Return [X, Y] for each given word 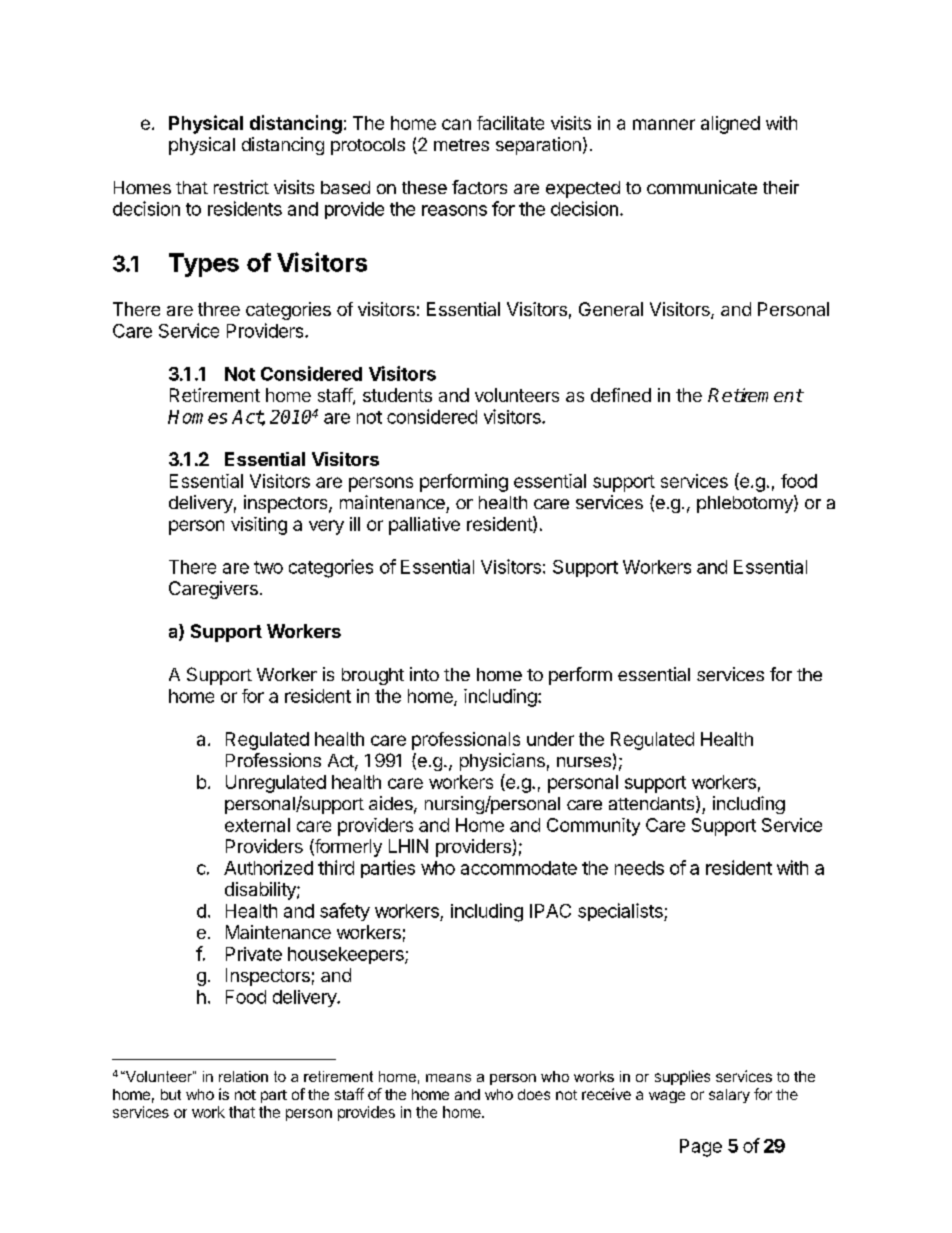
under [550, 739]
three [219, 309]
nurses [584, 762]
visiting [259, 526]
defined [621, 395]
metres [461, 145]
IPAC [550, 911]
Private [254, 954]
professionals [466, 741]
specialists [621, 912]
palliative [424, 526]
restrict [241, 187]
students [397, 395]
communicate [702, 187]
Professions [273, 760]
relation [243, 1076]
